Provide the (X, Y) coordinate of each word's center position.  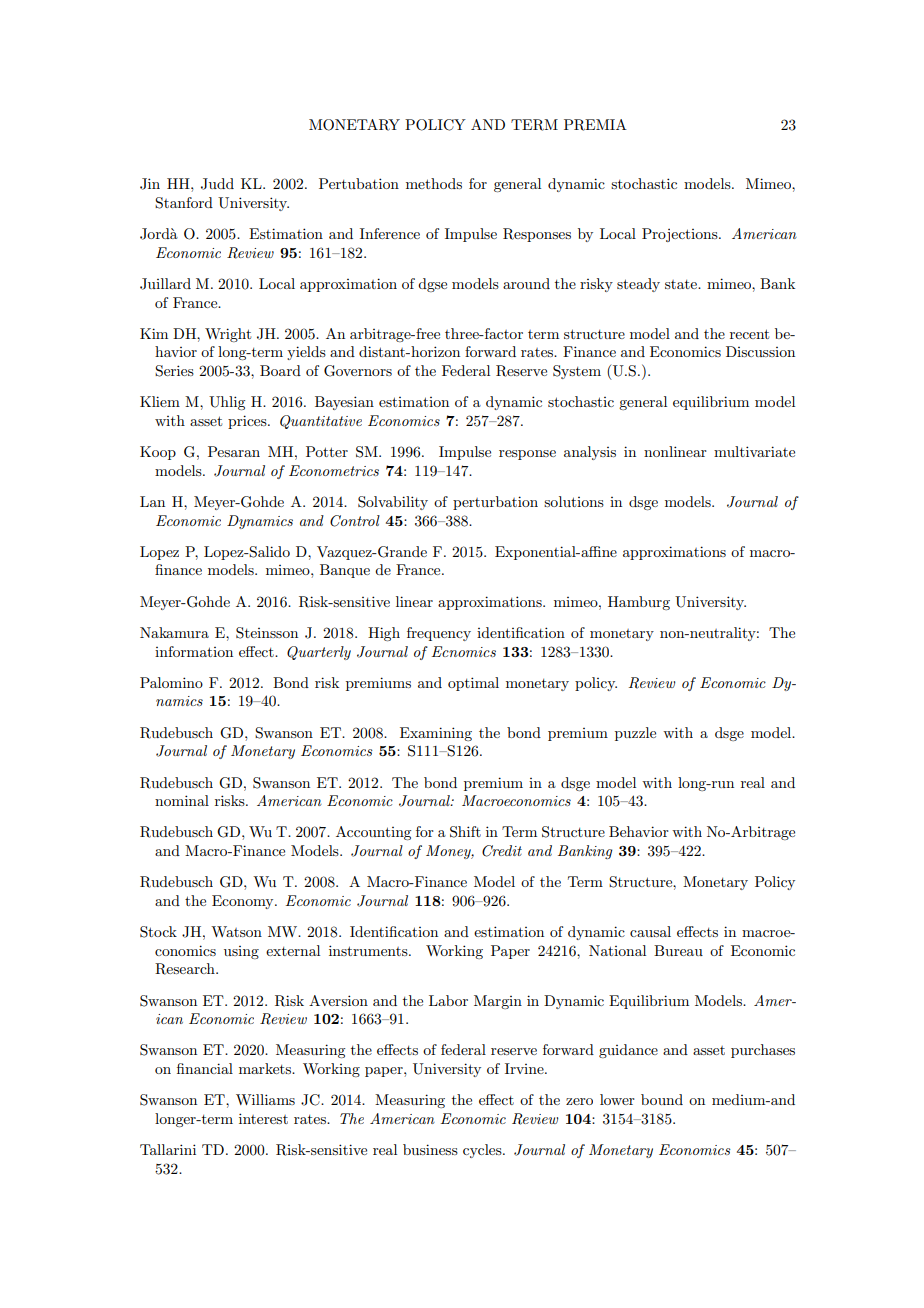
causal (650, 931)
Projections (681, 235)
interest (263, 1118)
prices (248, 422)
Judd (217, 184)
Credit (502, 851)
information (194, 651)
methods (434, 183)
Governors (358, 371)
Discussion (760, 351)
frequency (439, 634)
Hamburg (639, 603)
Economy (244, 902)
